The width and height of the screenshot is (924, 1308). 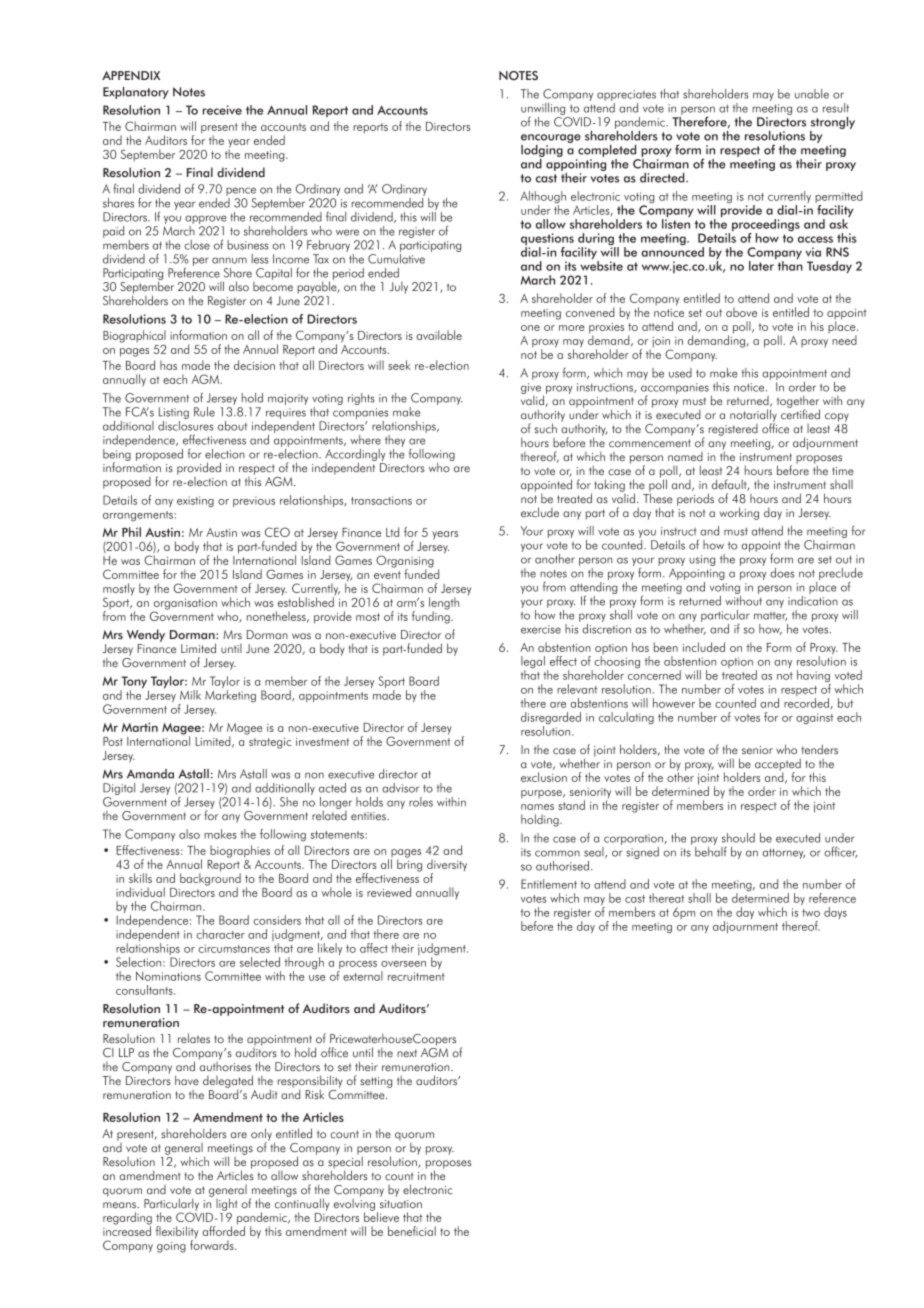 What do you see at coordinates (532, 389) in the screenshot?
I see `give` at bounding box center [532, 389].
